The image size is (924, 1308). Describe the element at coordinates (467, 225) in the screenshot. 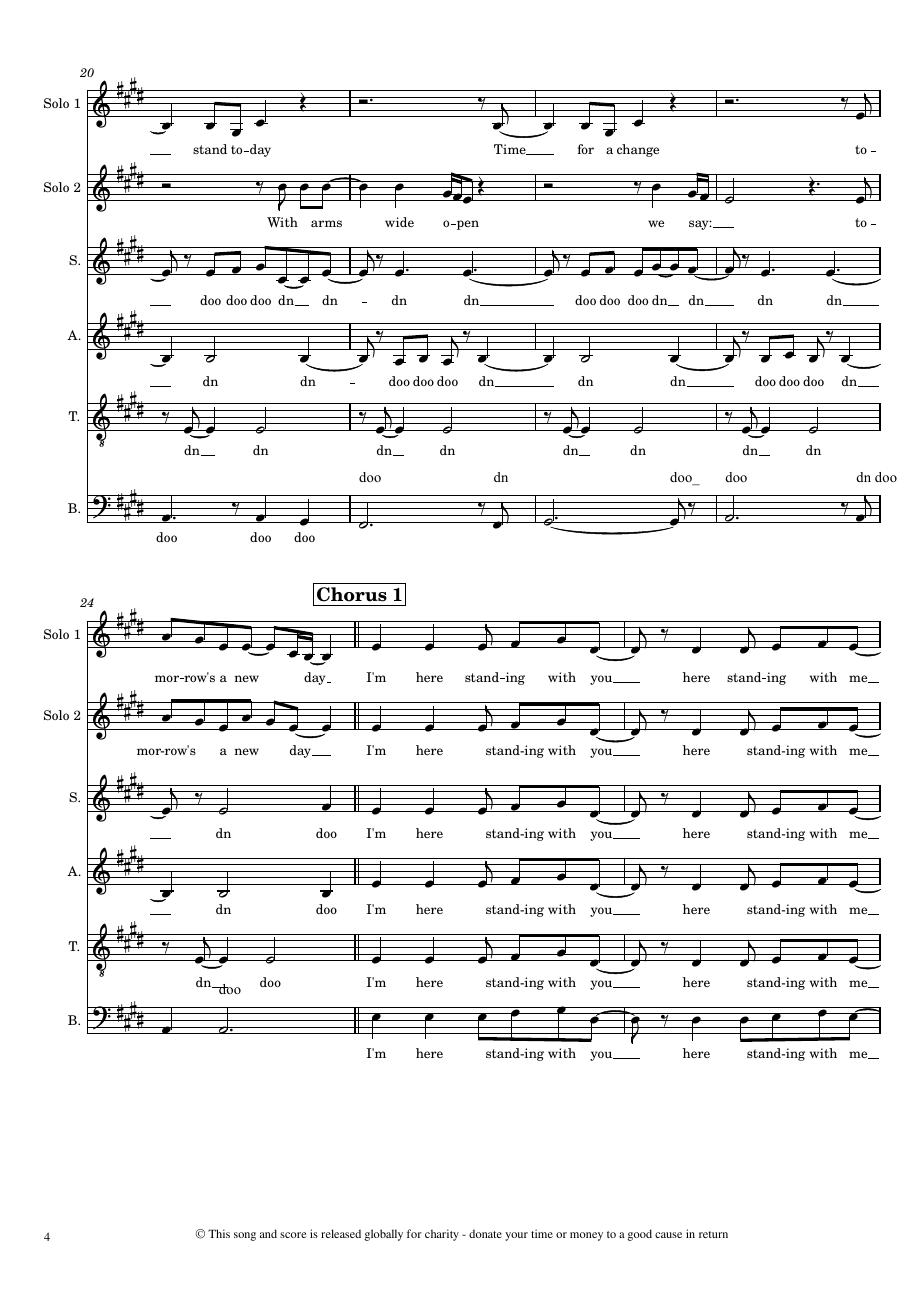

I see `pen` at that location.
